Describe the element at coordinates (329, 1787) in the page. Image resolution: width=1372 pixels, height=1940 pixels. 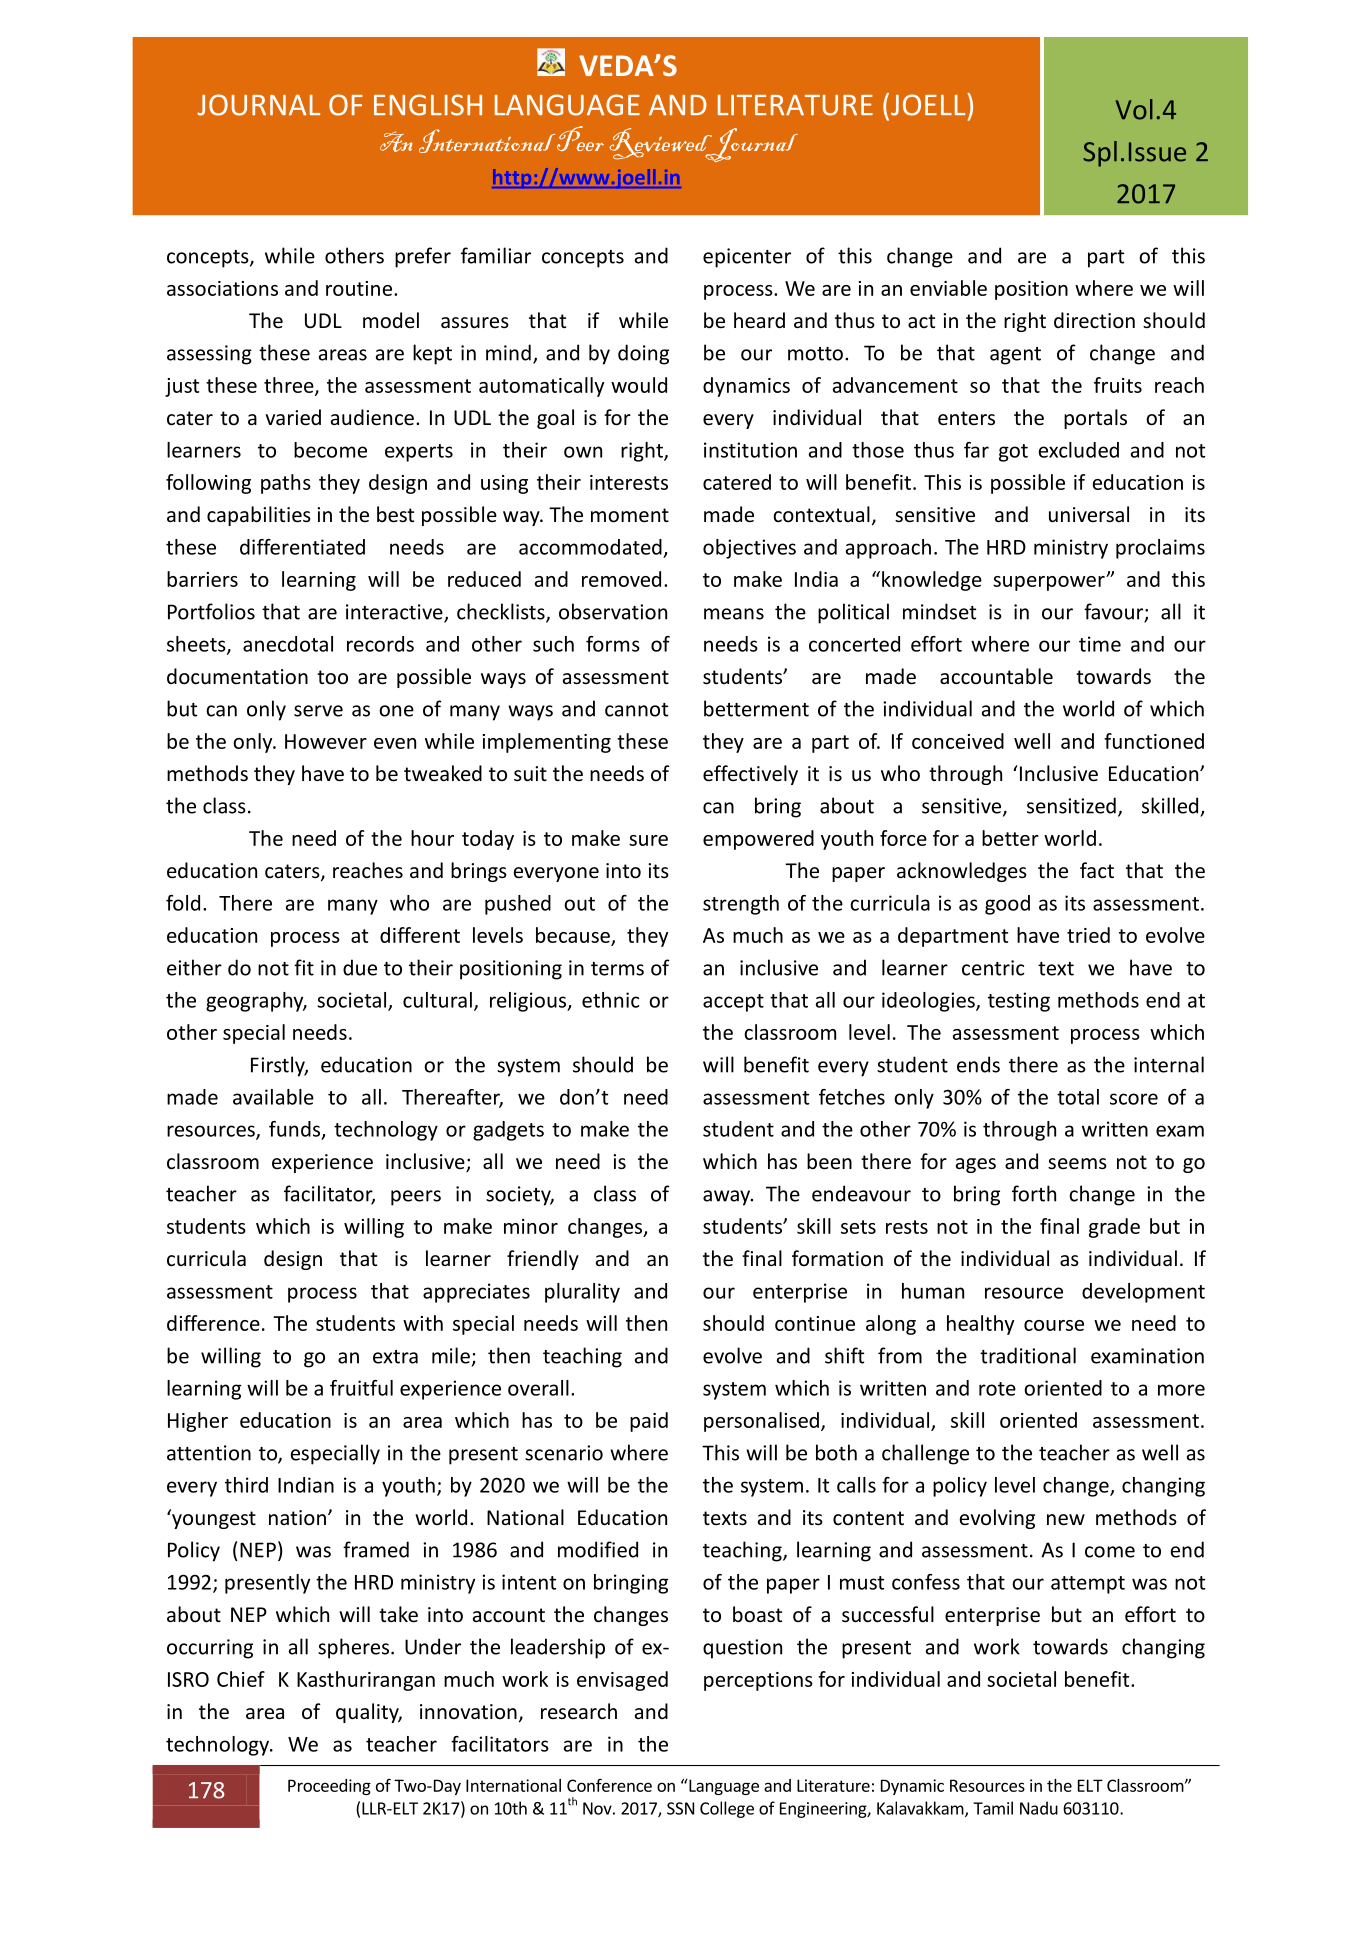
I see `Proceeding` at that location.
